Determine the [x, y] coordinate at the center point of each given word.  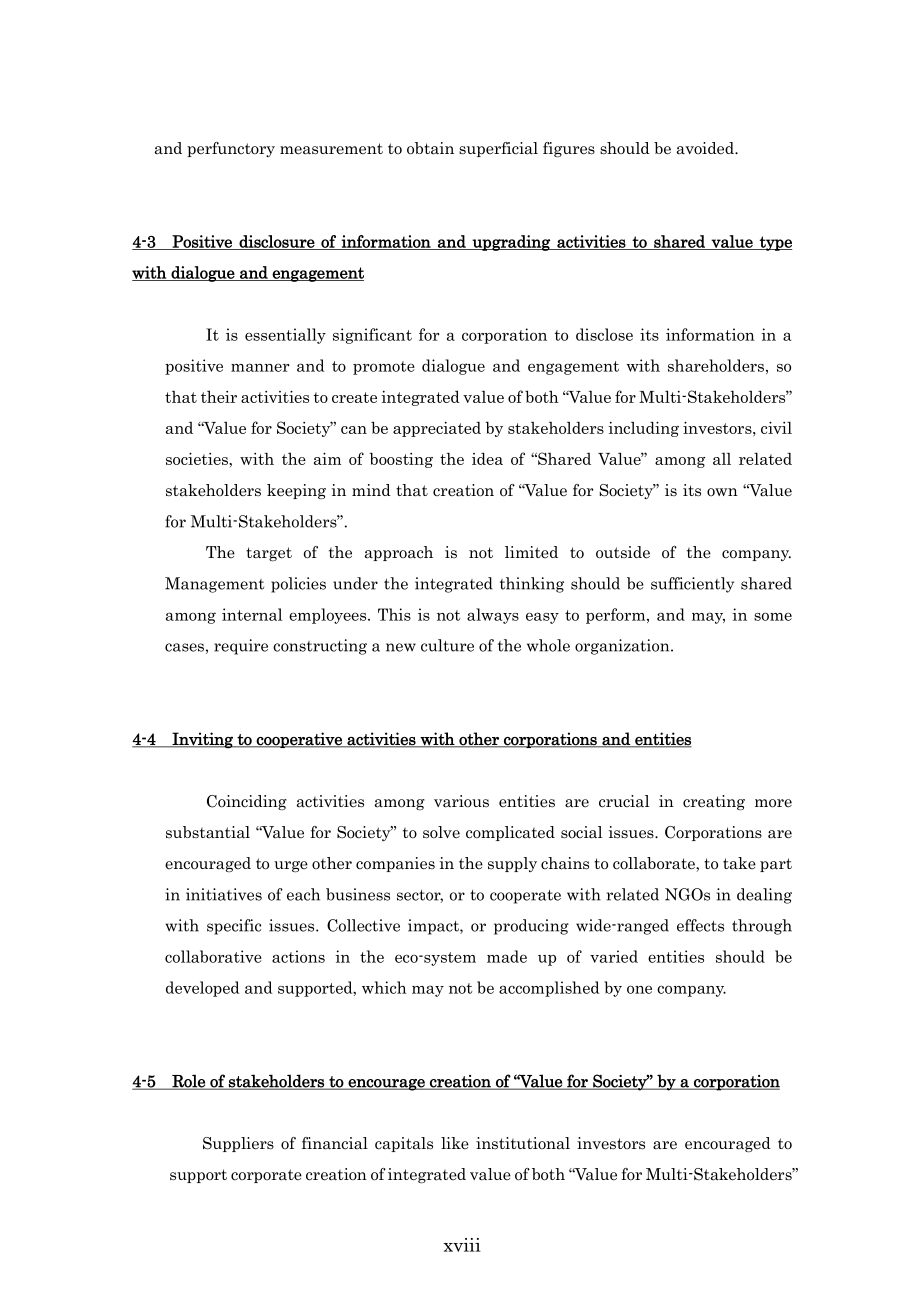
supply [512, 864]
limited [531, 552]
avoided [706, 148]
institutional [523, 1143]
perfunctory [231, 149]
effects [700, 925]
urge [291, 866]
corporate [266, 1176]
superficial [498, 149]
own [722, 492]
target [269, 554]
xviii [462, 1245]
